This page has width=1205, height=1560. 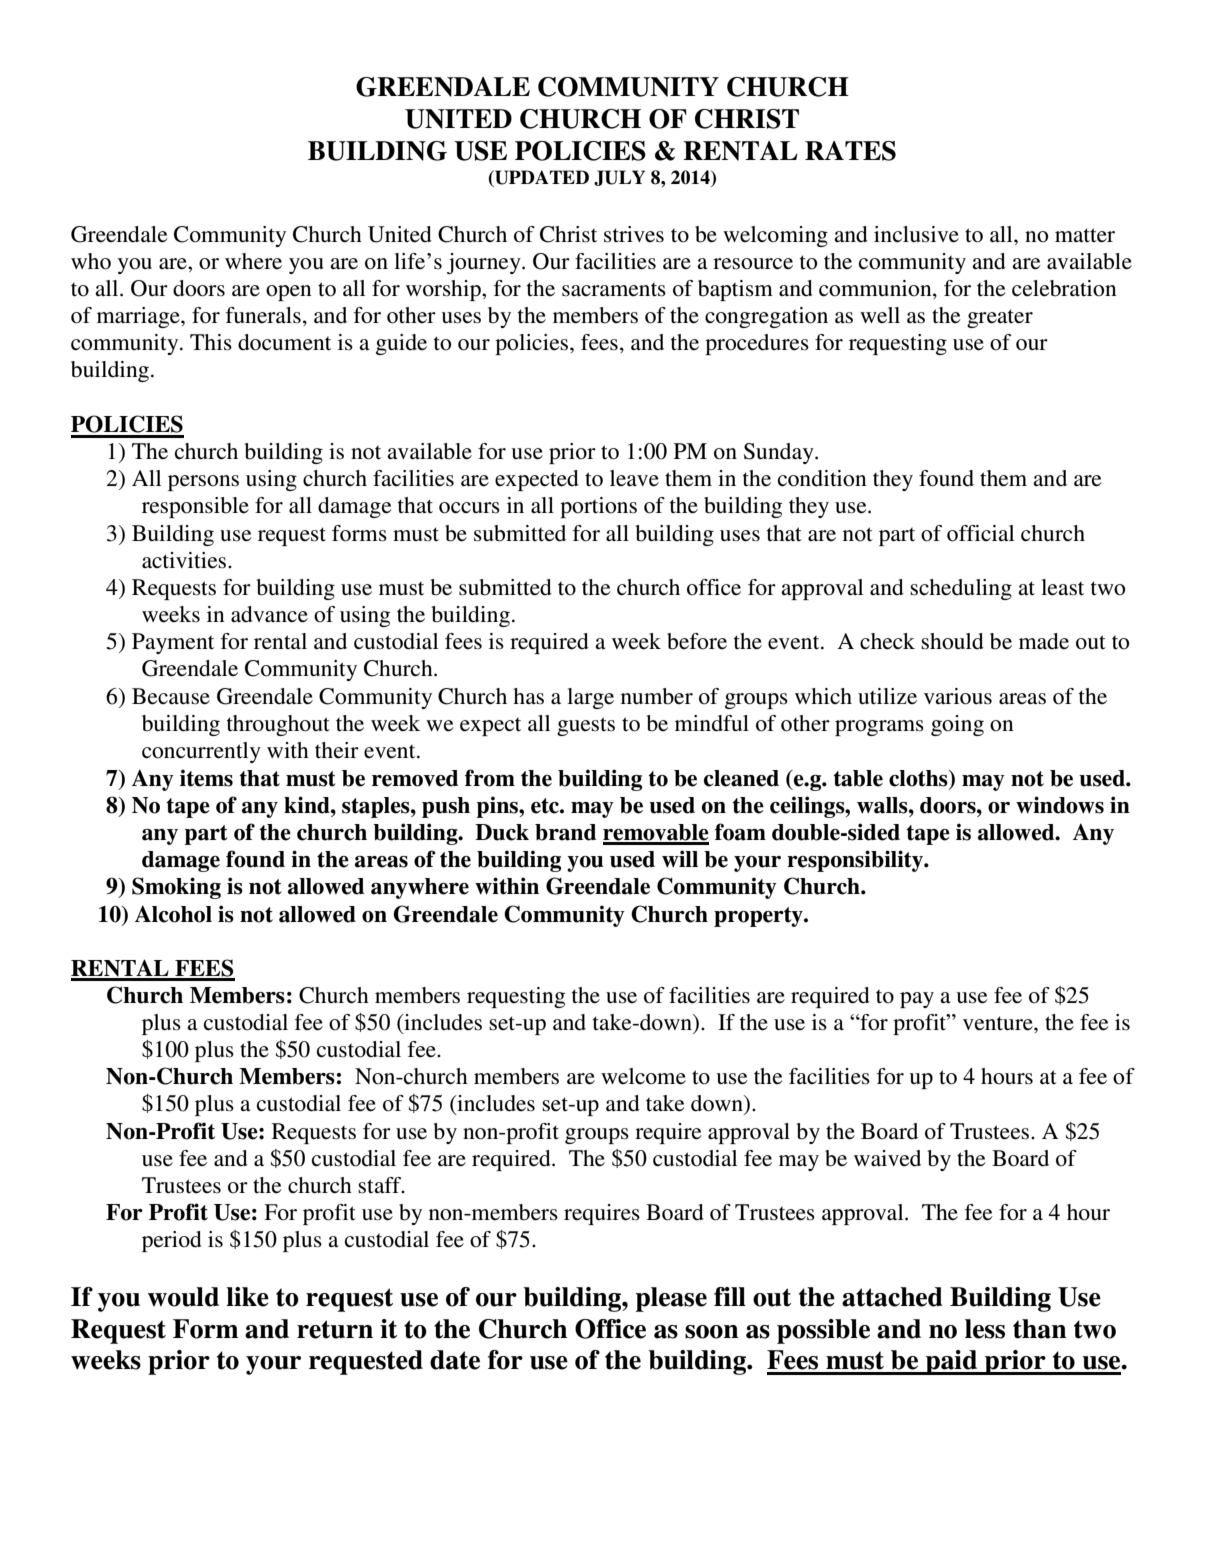 I want to click on official, so click(x=980, y=533).
